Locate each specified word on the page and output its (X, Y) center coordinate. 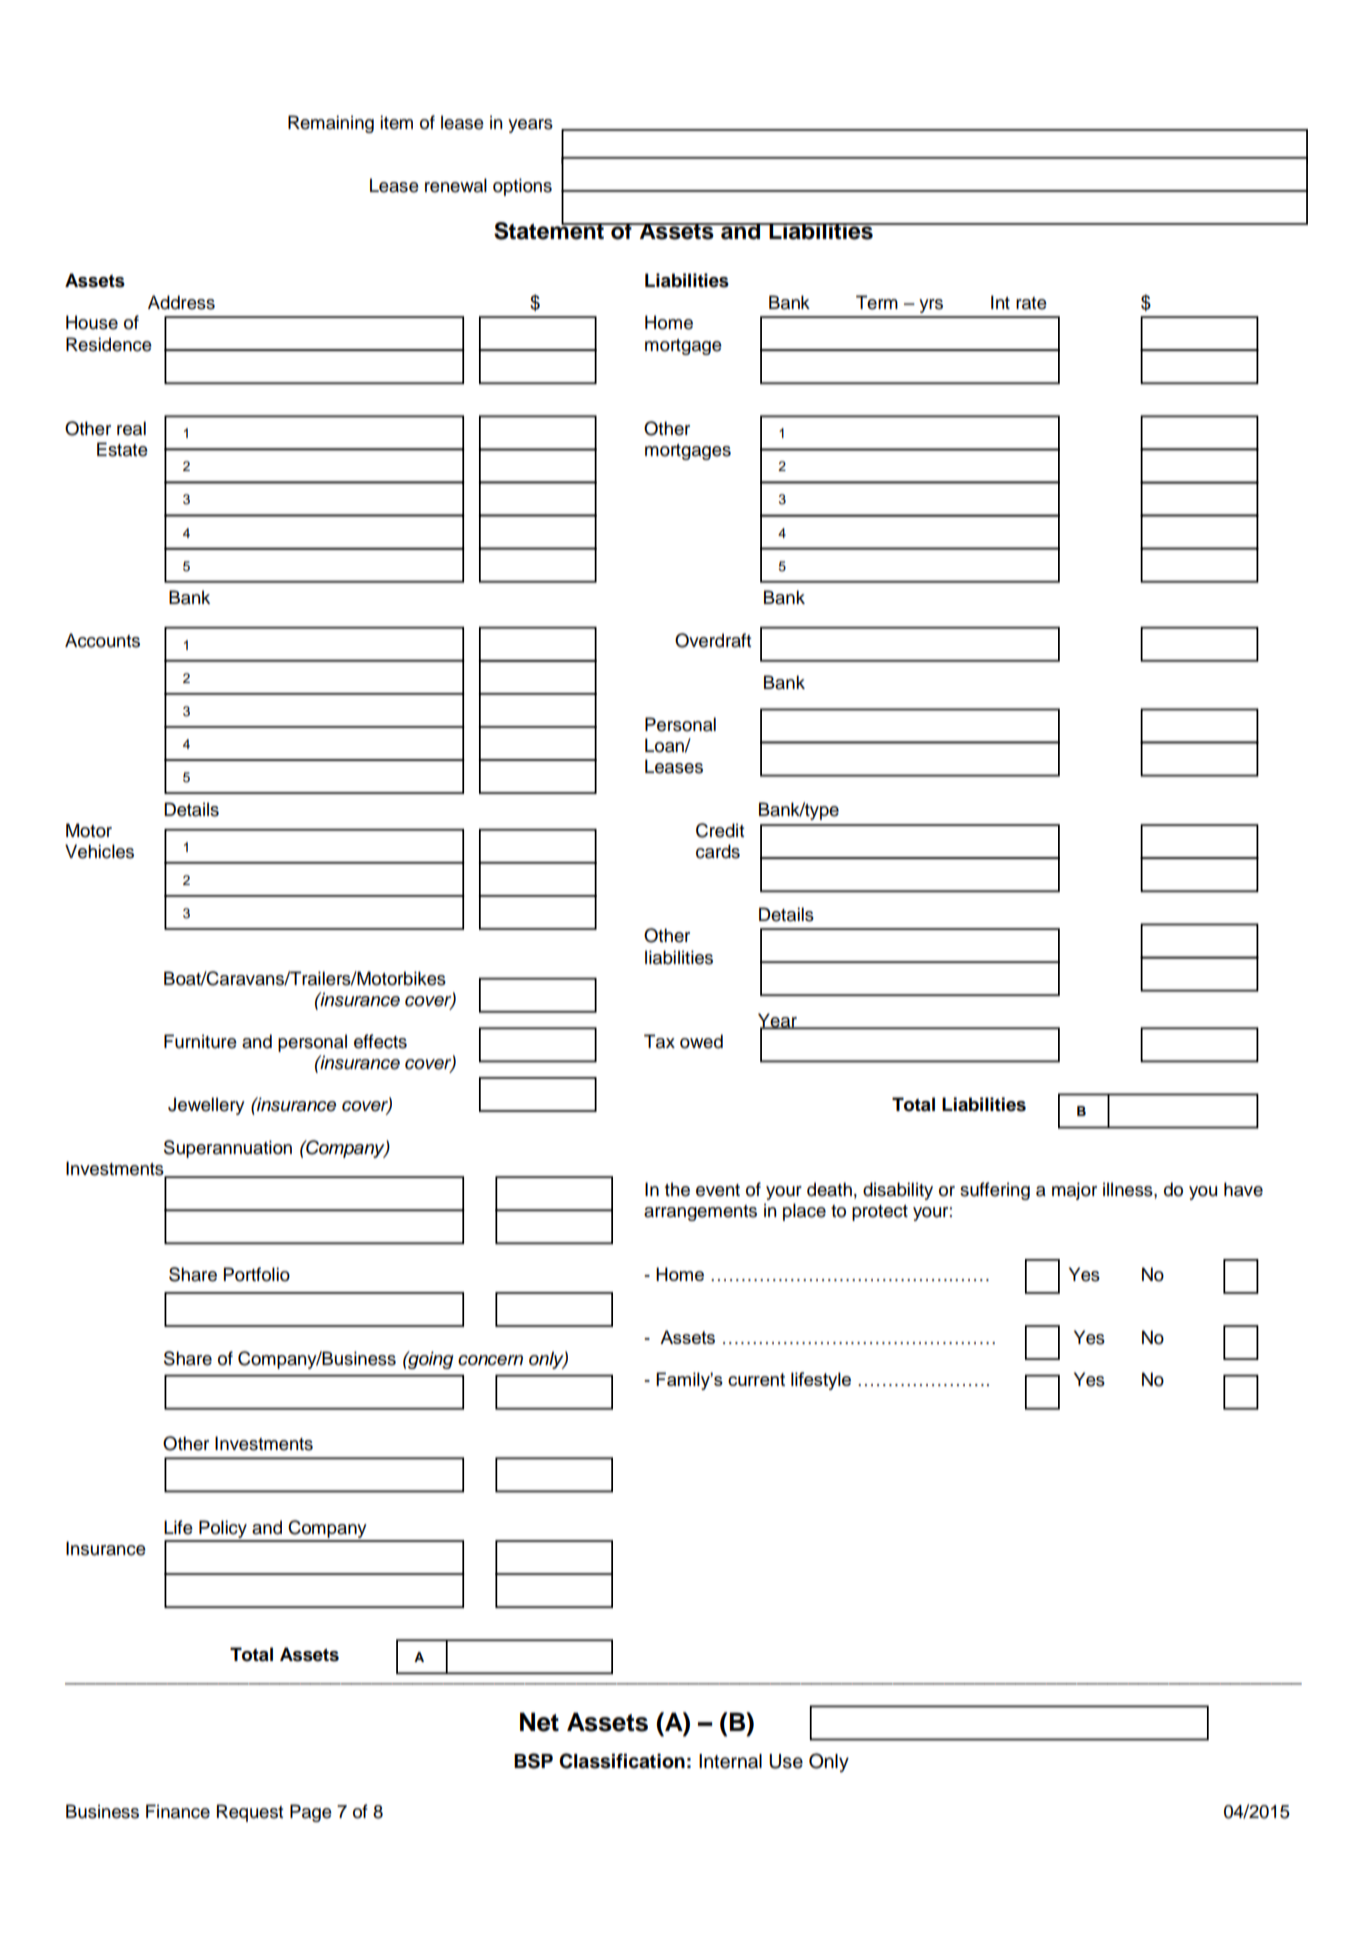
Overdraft (713, 640)
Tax (659, 1041)
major (1074, 1191)
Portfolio (257, 1274)
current (756, 1379)
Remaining (331, 124)
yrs (931, 306)
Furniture (200, 1041)
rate (1031, 303)
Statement (550, 229)
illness (1129, 1189)
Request (250, 1813)
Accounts (102, 640)
